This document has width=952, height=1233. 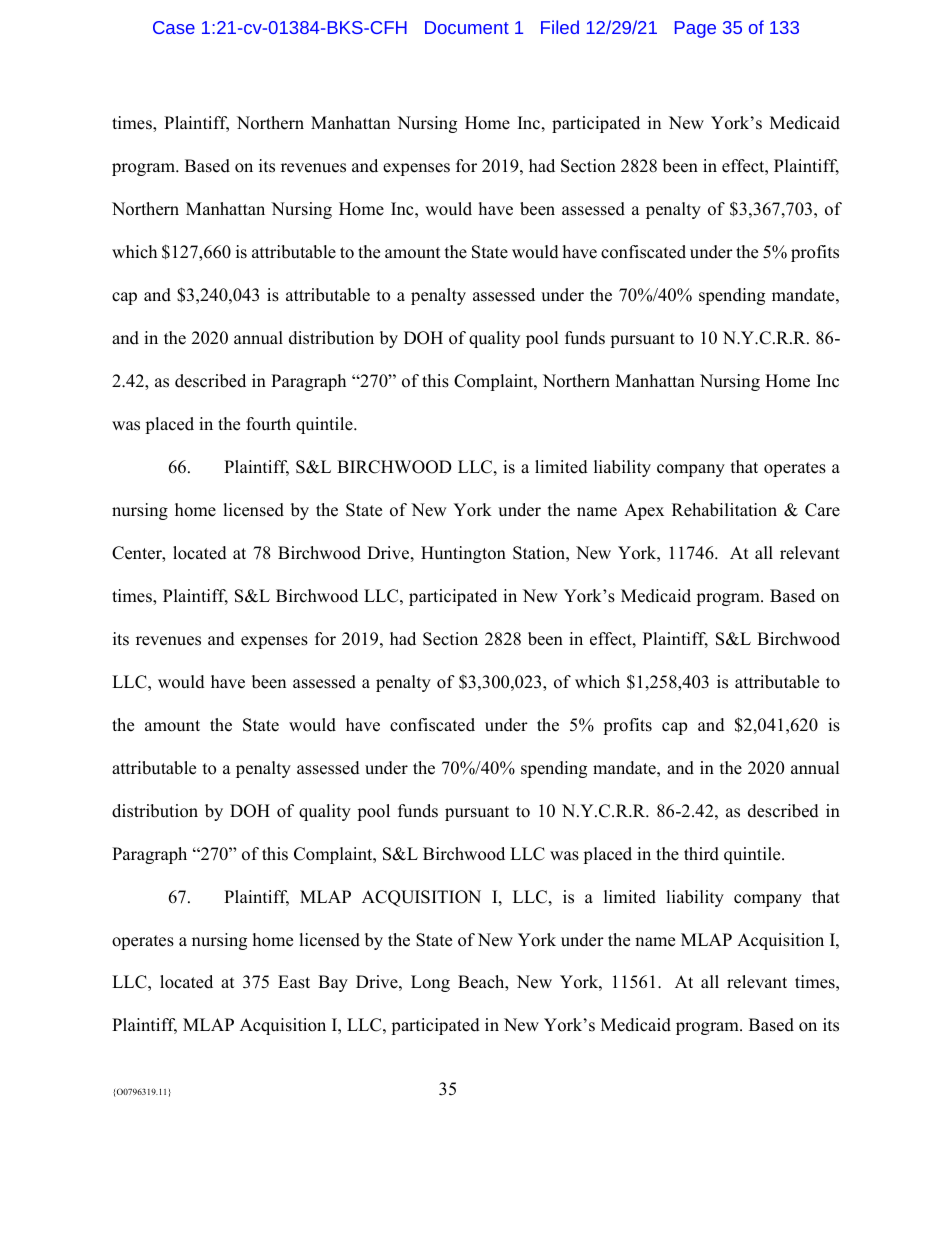 What do you see at coordinates (463, 554) in the document?
I see `Huntington` at bounding box center [463, 554].
